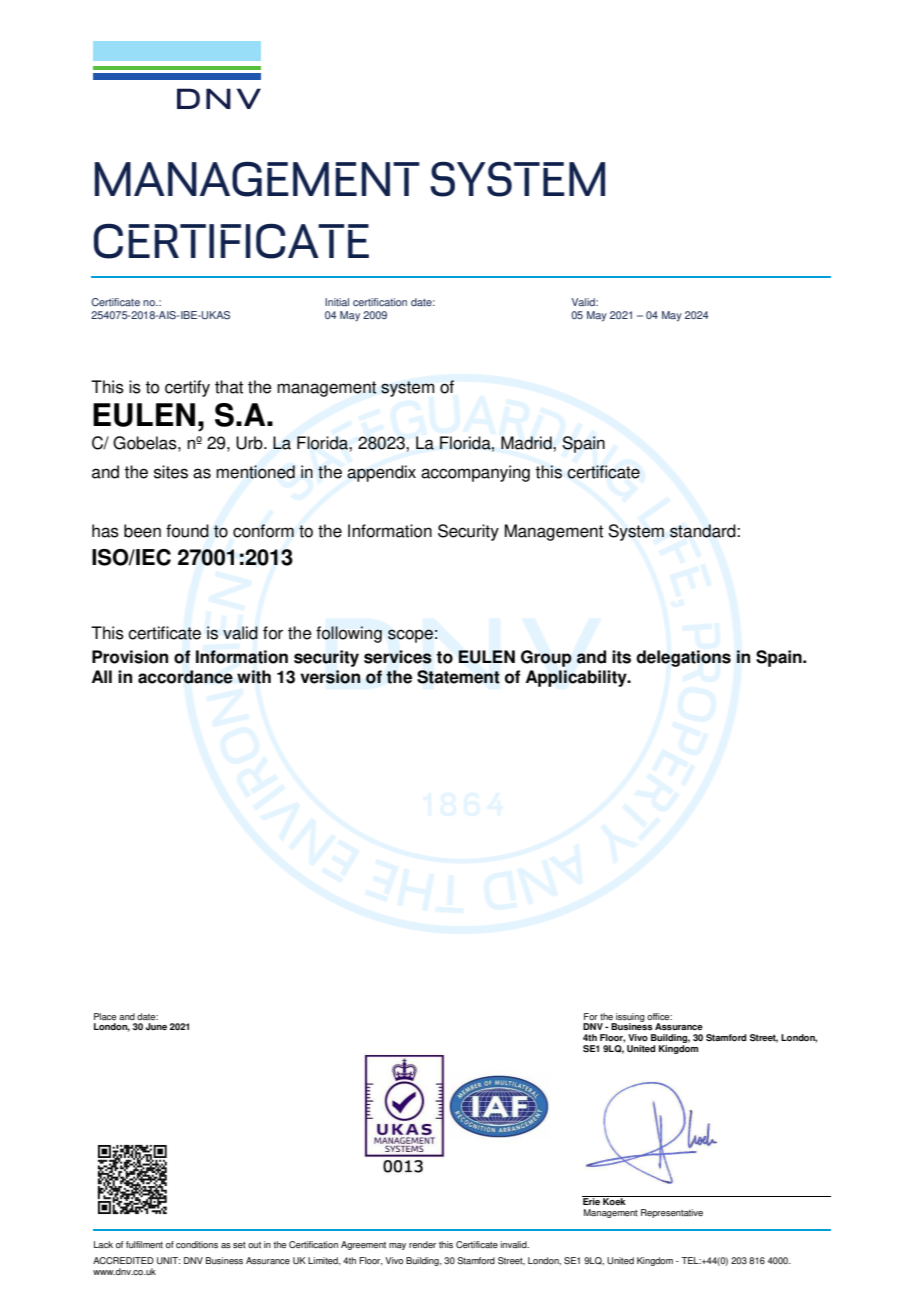 The image size is (924, 1308). I want to click on Applicability, so click(577, 678).
